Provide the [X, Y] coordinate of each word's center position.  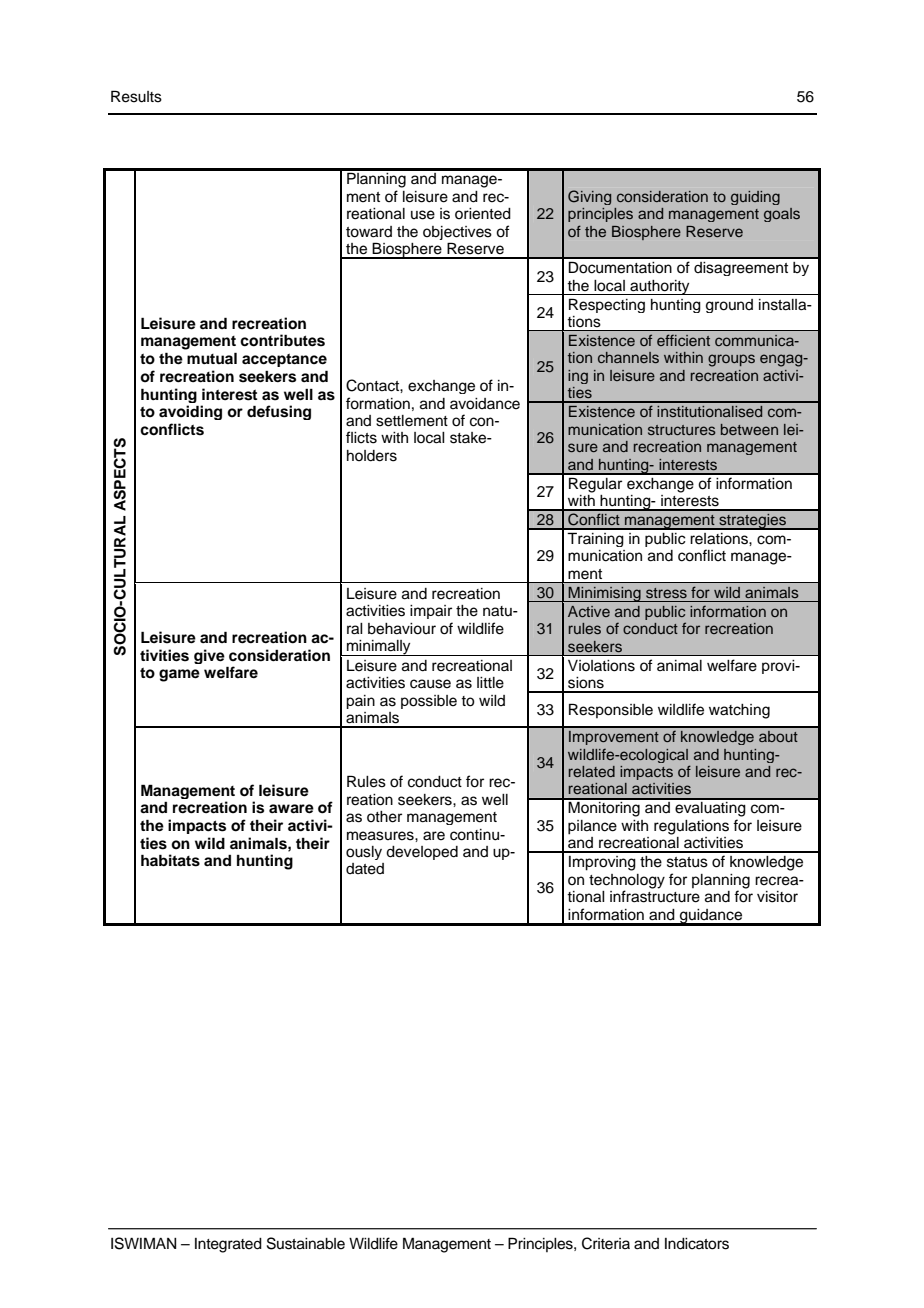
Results [136, 96]
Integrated [228, 1245]
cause [430, 684]
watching [739, 711]
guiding [755, 198]
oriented [483, 214]
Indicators [697, 1244]
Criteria [606, 1243]
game [179, 675]
